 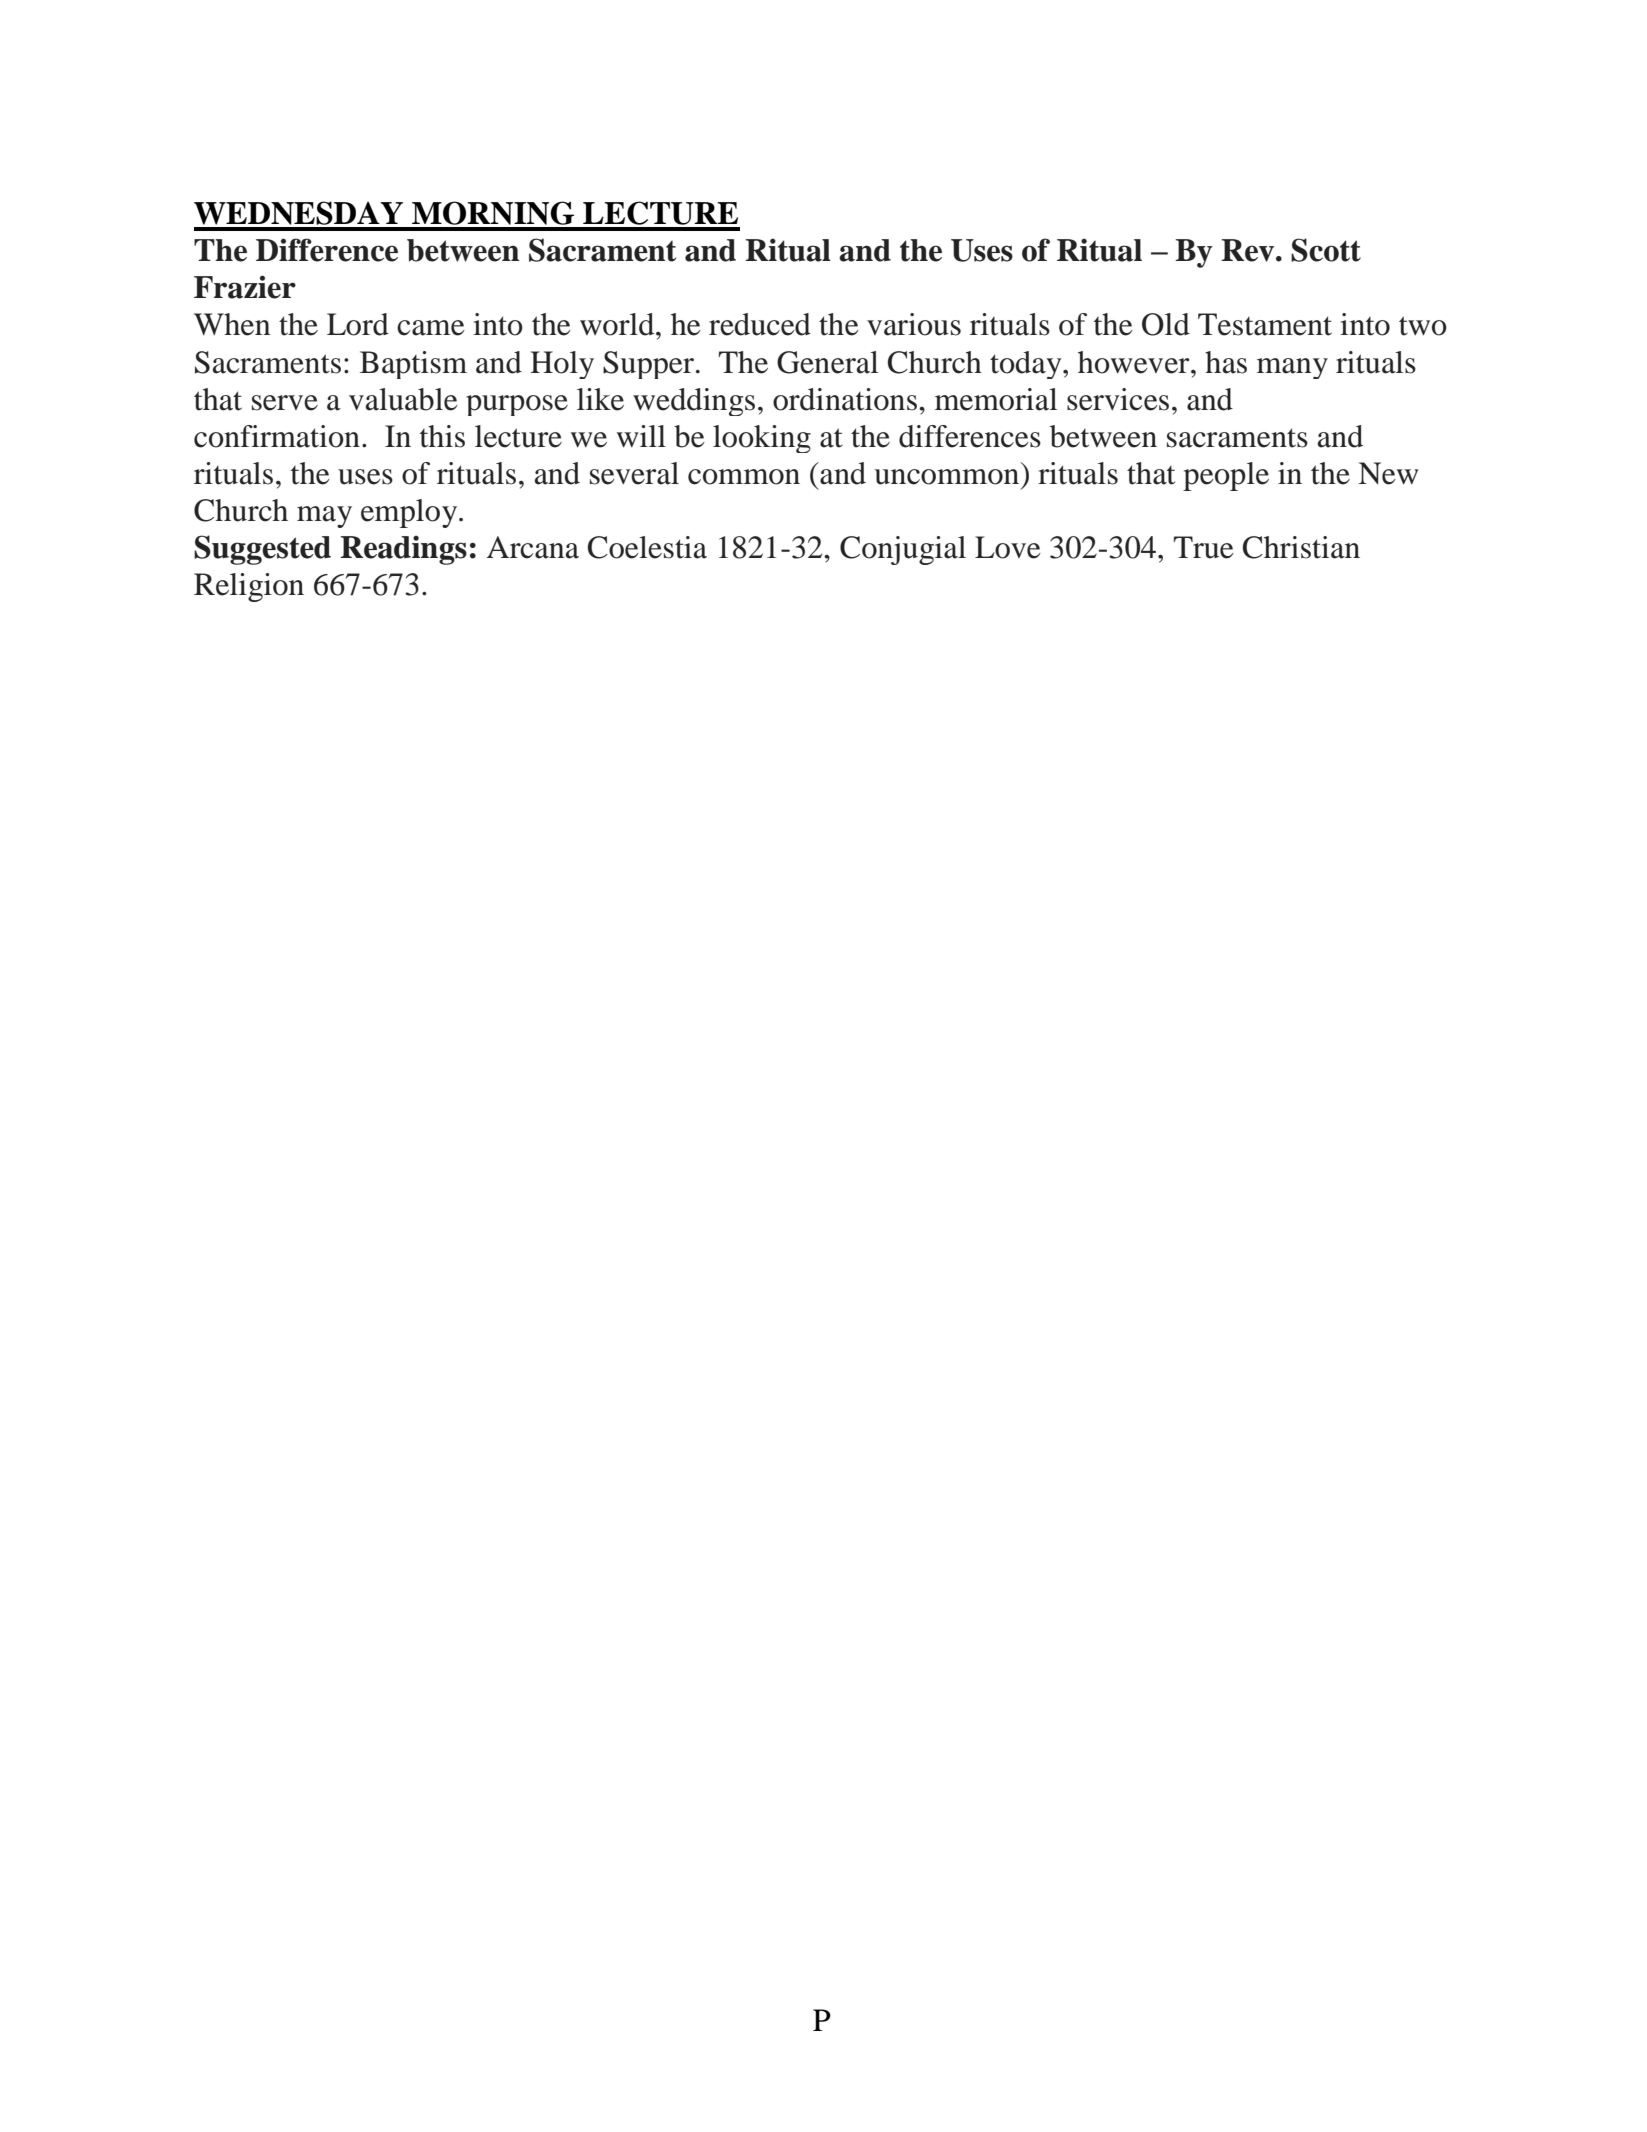 What do you see at coordinates (249, 587) in the document?
I see `Religion` at bounding box center [249, 587].
